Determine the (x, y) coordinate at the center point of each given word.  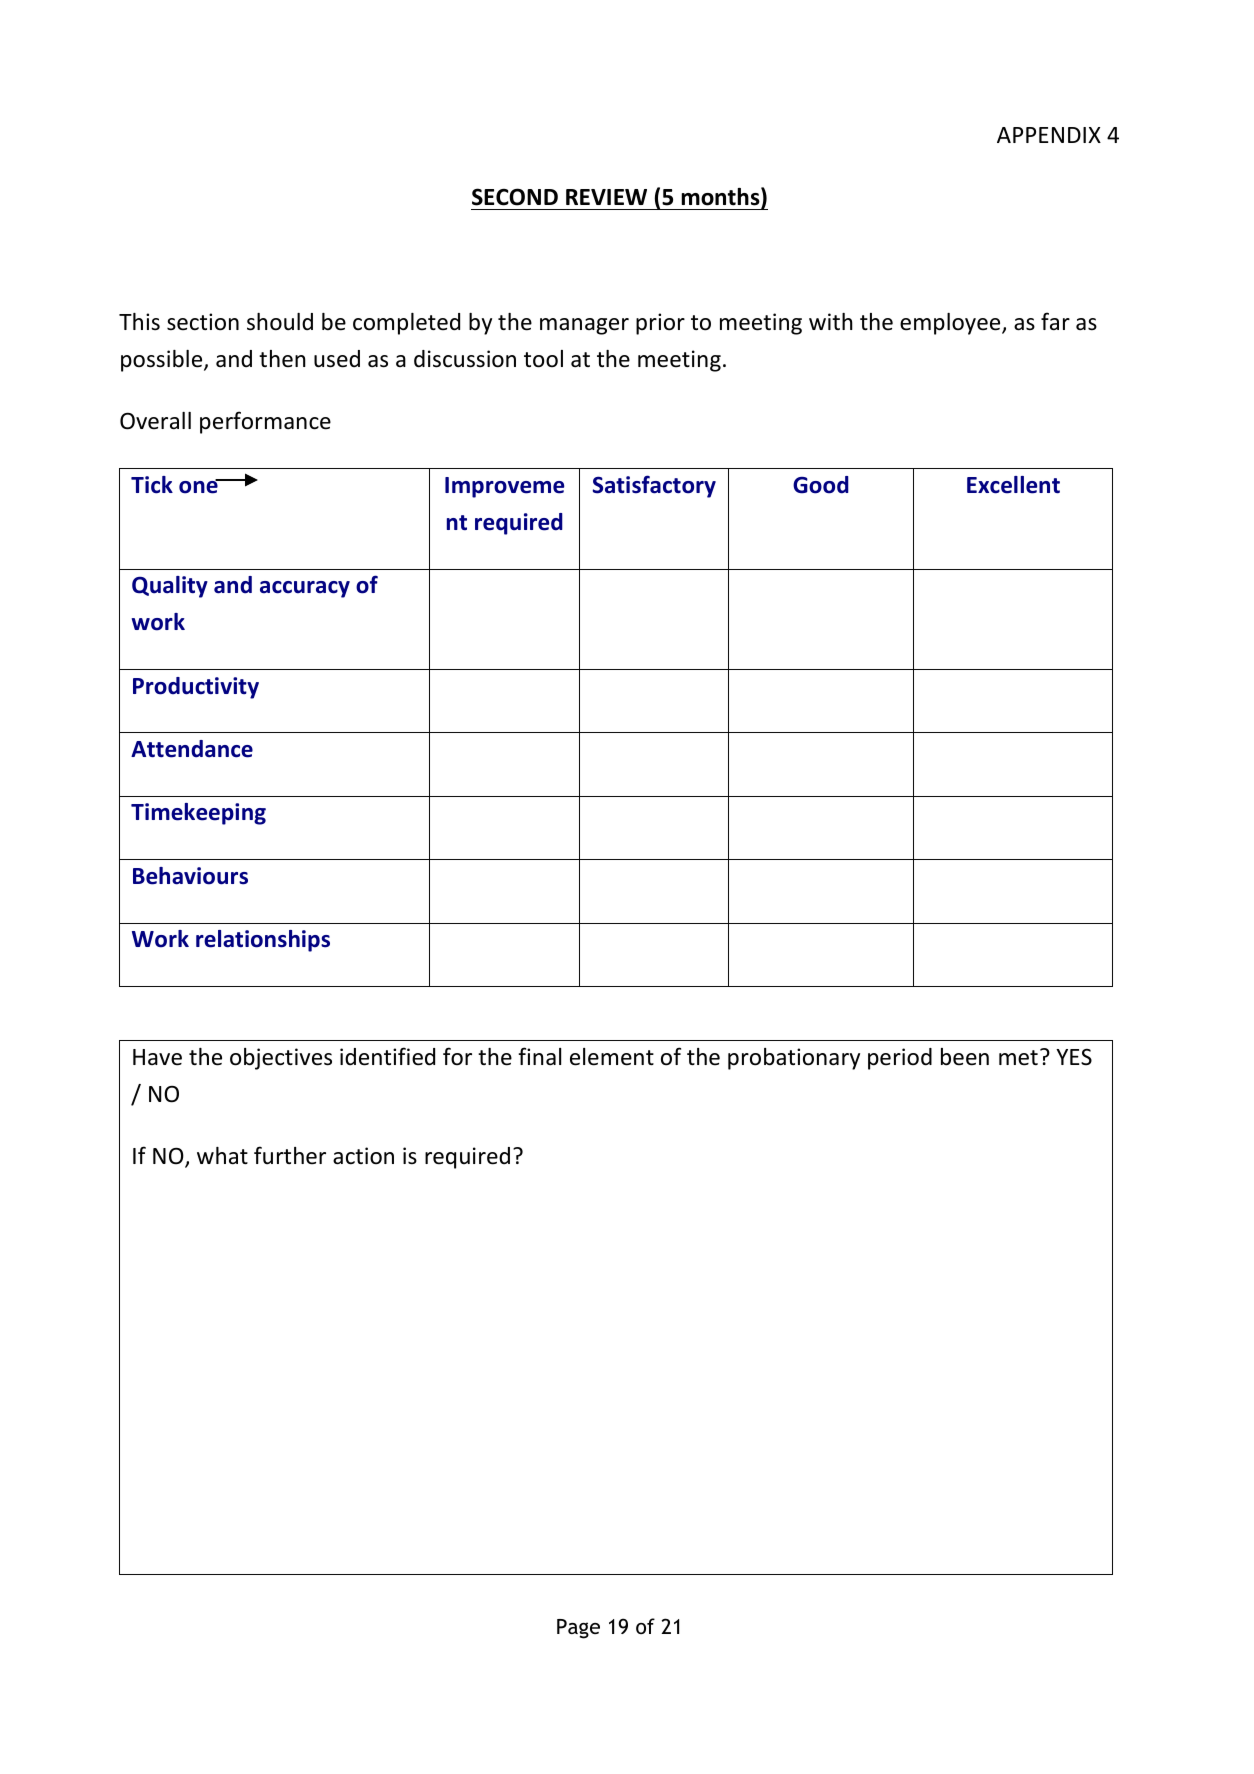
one (199, 486)
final (539, 1056)
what (222, 1156)
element (612, 1057)
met (1018, 1058)
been (965, 1057)
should (280, 322)
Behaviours (190, 876)
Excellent (1013, 485)
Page (578, 1629)
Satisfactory (654, 486)
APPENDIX (1049, 135)
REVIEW (606, 197)
